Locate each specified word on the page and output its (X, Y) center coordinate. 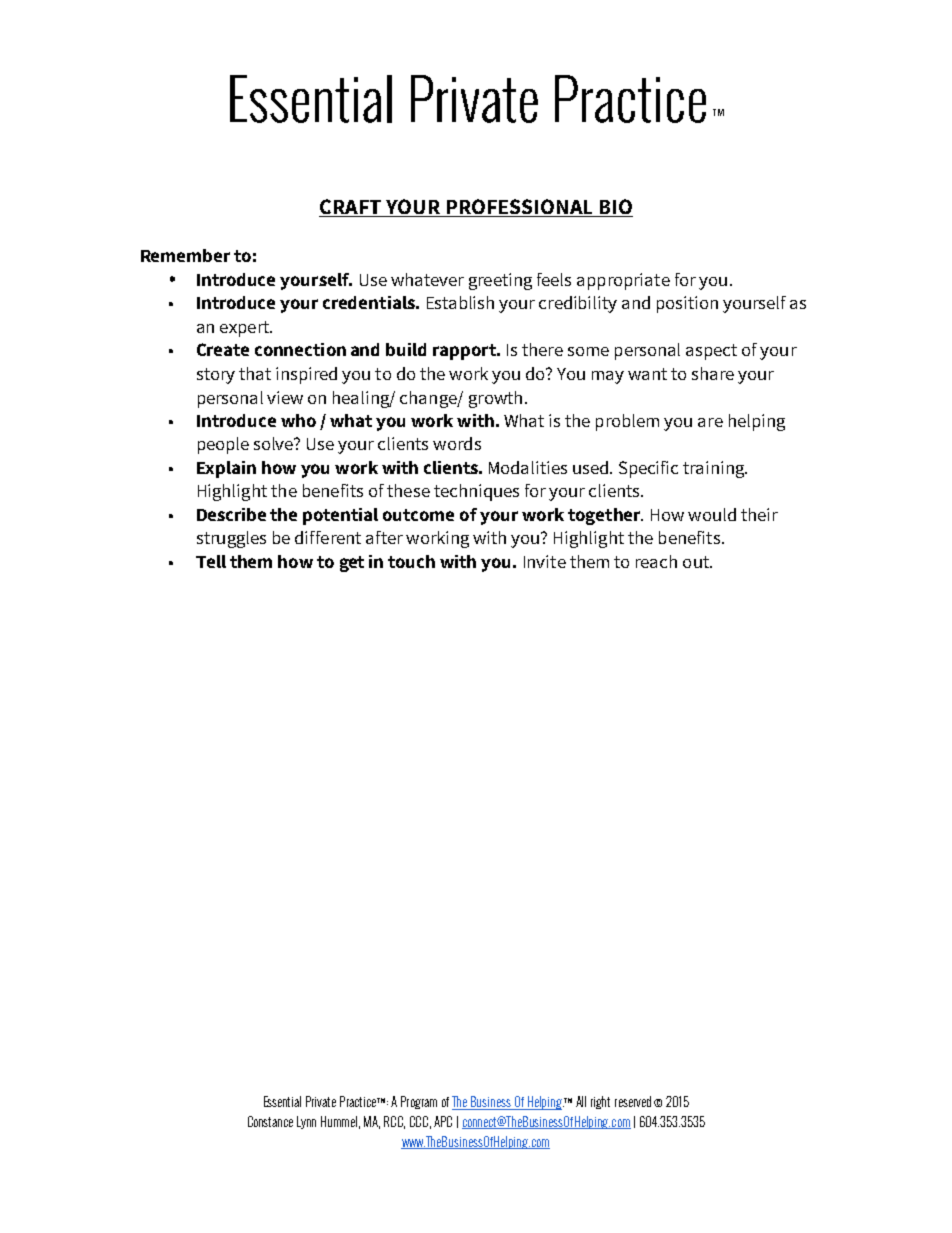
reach (656, 561)
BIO (615, 208)
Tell (211, 561)
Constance (270, 1121)
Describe (231, 514)
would (712, 514)
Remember (185, 255)
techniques (476, 492)
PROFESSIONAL (519, 208)
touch (411, 561)
